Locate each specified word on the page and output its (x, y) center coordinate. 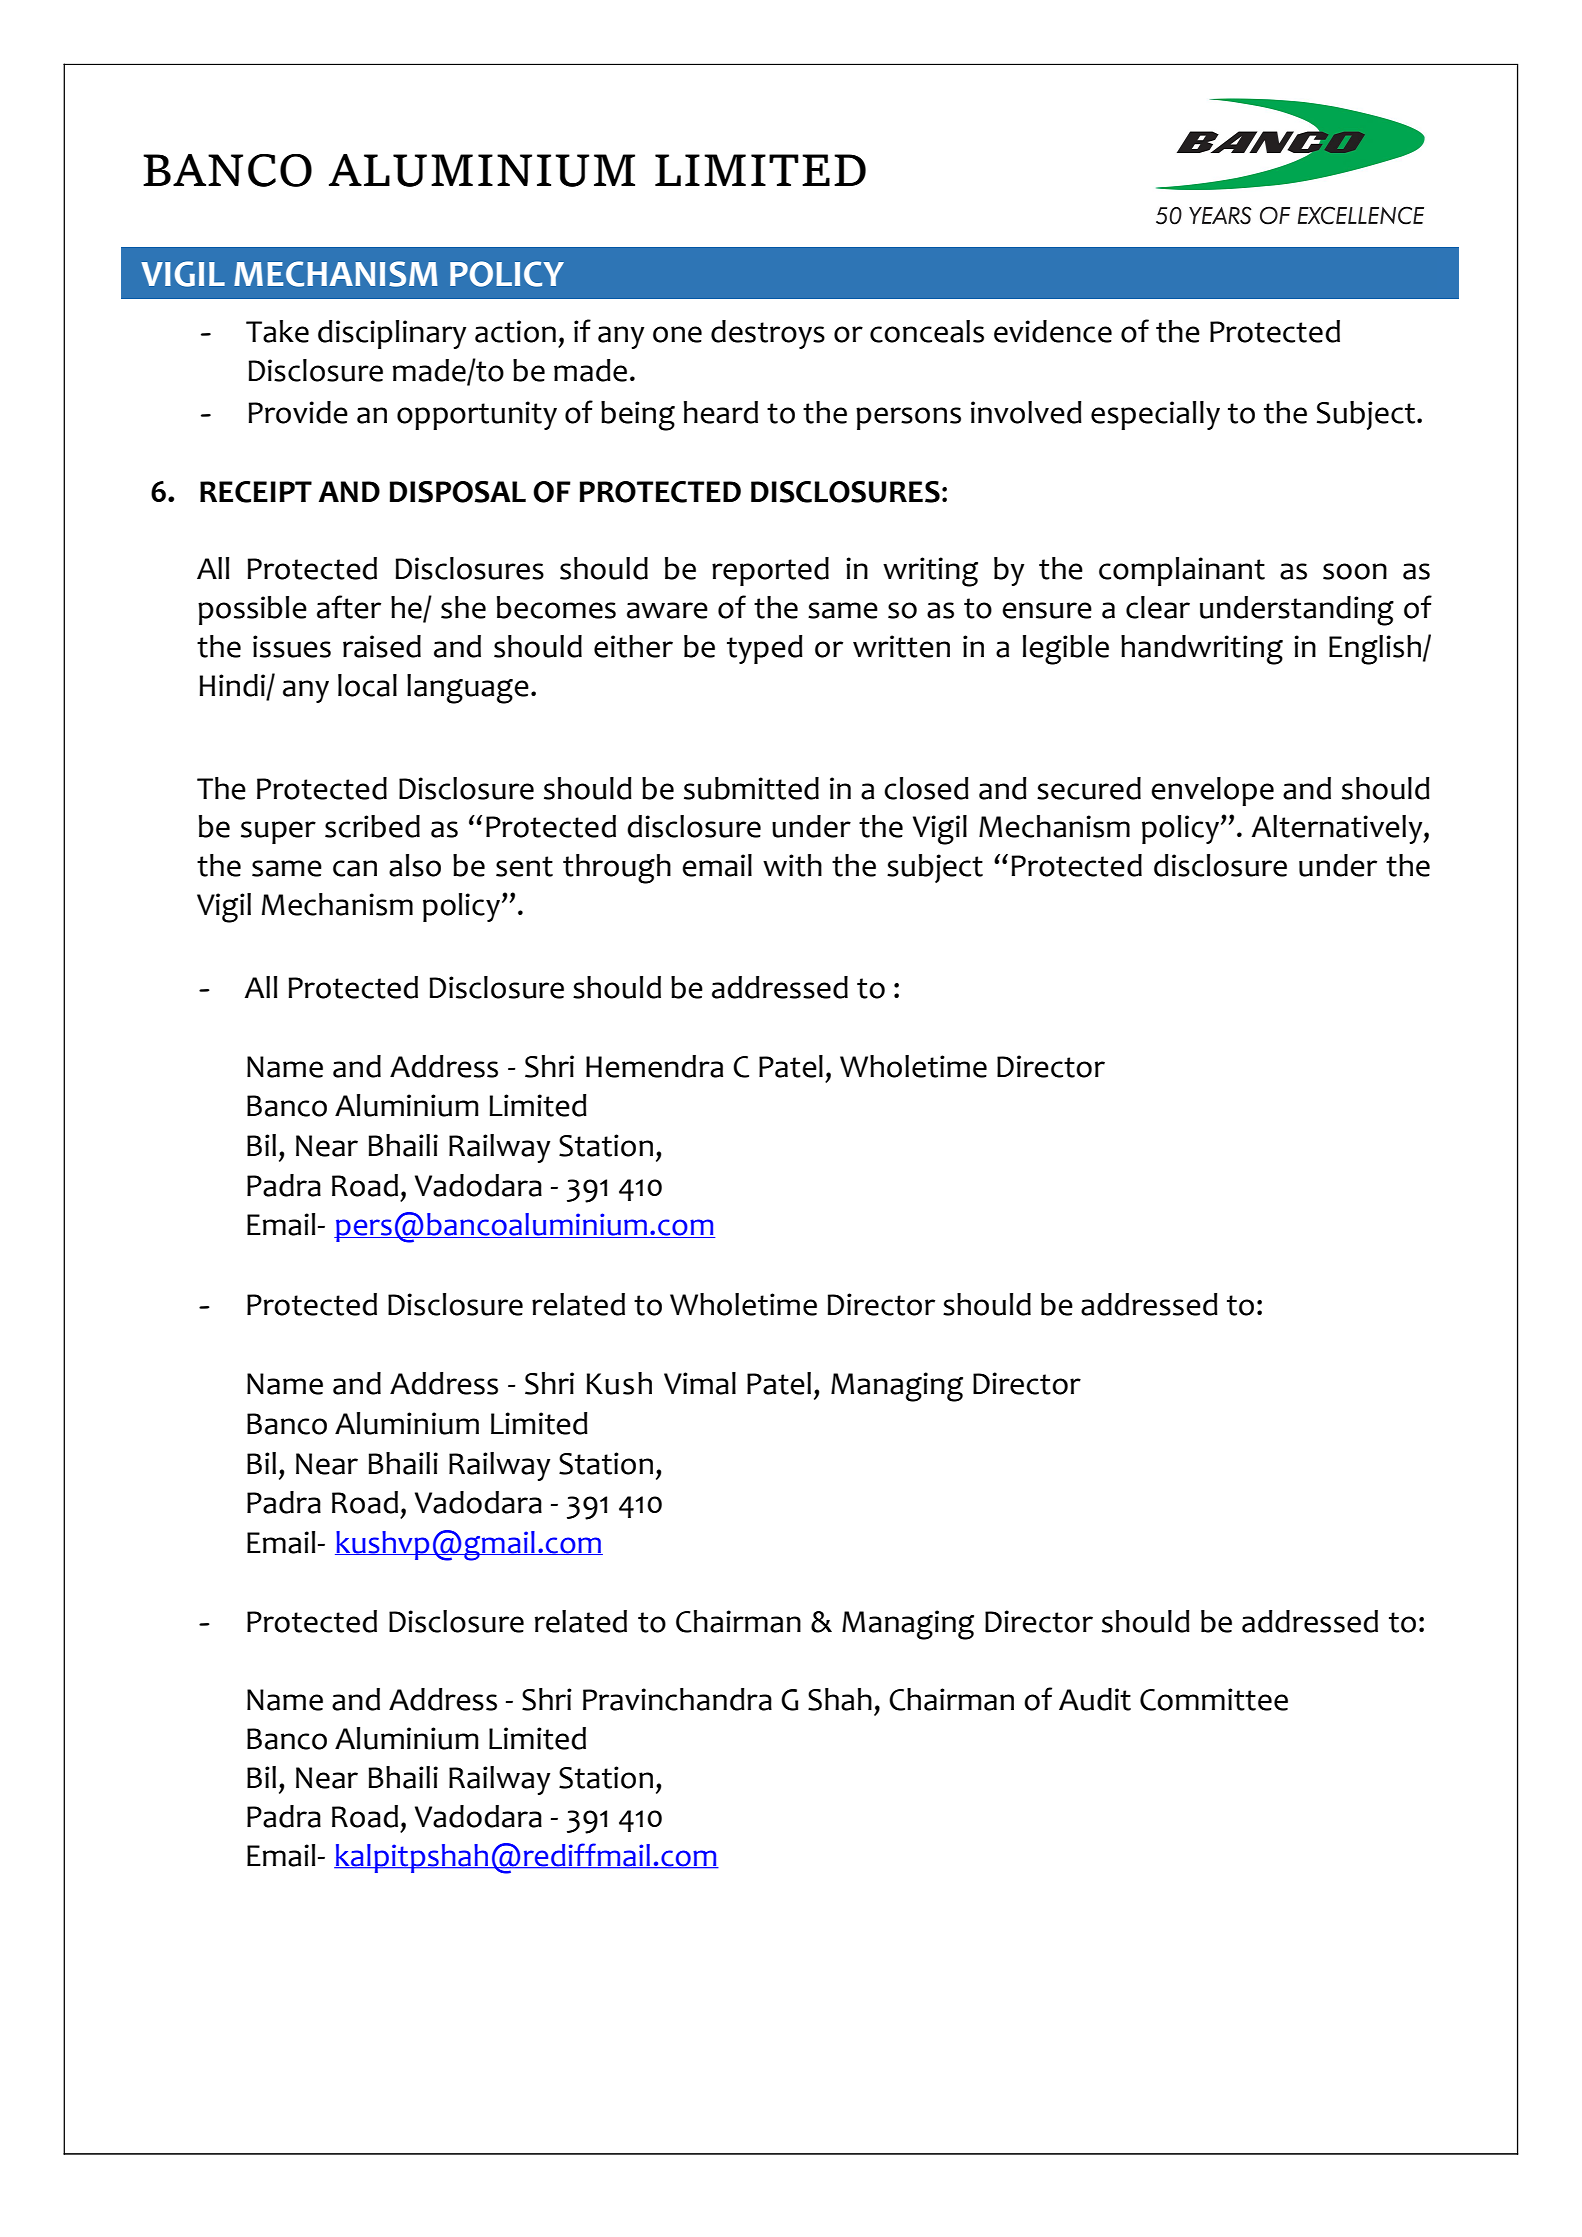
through (617, 869)
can (355, 868)
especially (1155, 415)
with (792, 865)
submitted (751, 788)
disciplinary (392, 334)
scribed (372, 826)
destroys (768, 334)
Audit (1095, 1699)
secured (1089, 788)
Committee (1214, 1699)
